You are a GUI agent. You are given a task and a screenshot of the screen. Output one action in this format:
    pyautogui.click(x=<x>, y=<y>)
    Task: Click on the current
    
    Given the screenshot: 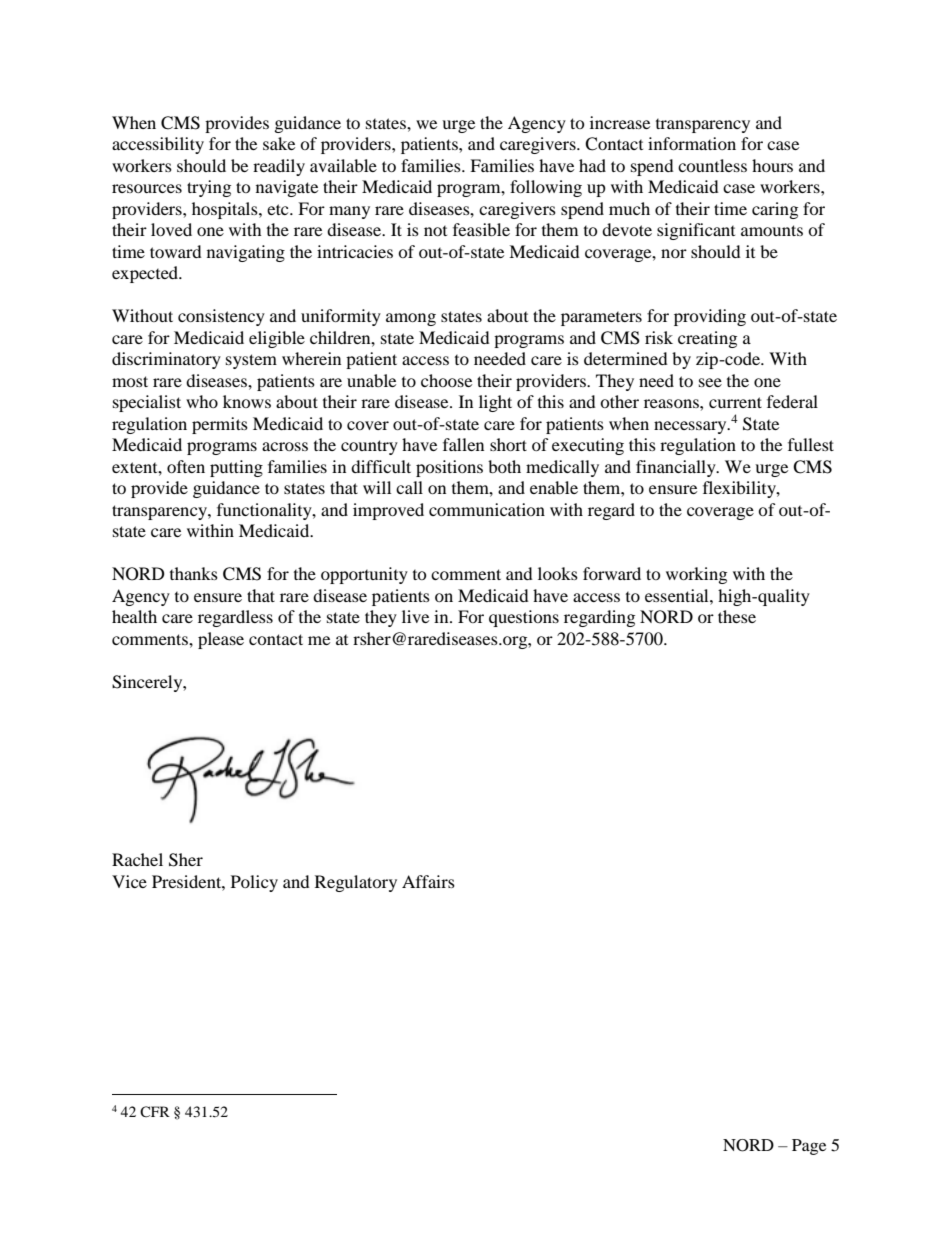 What is the action you would take?
    pyautogui.click(x=735, y=402)
